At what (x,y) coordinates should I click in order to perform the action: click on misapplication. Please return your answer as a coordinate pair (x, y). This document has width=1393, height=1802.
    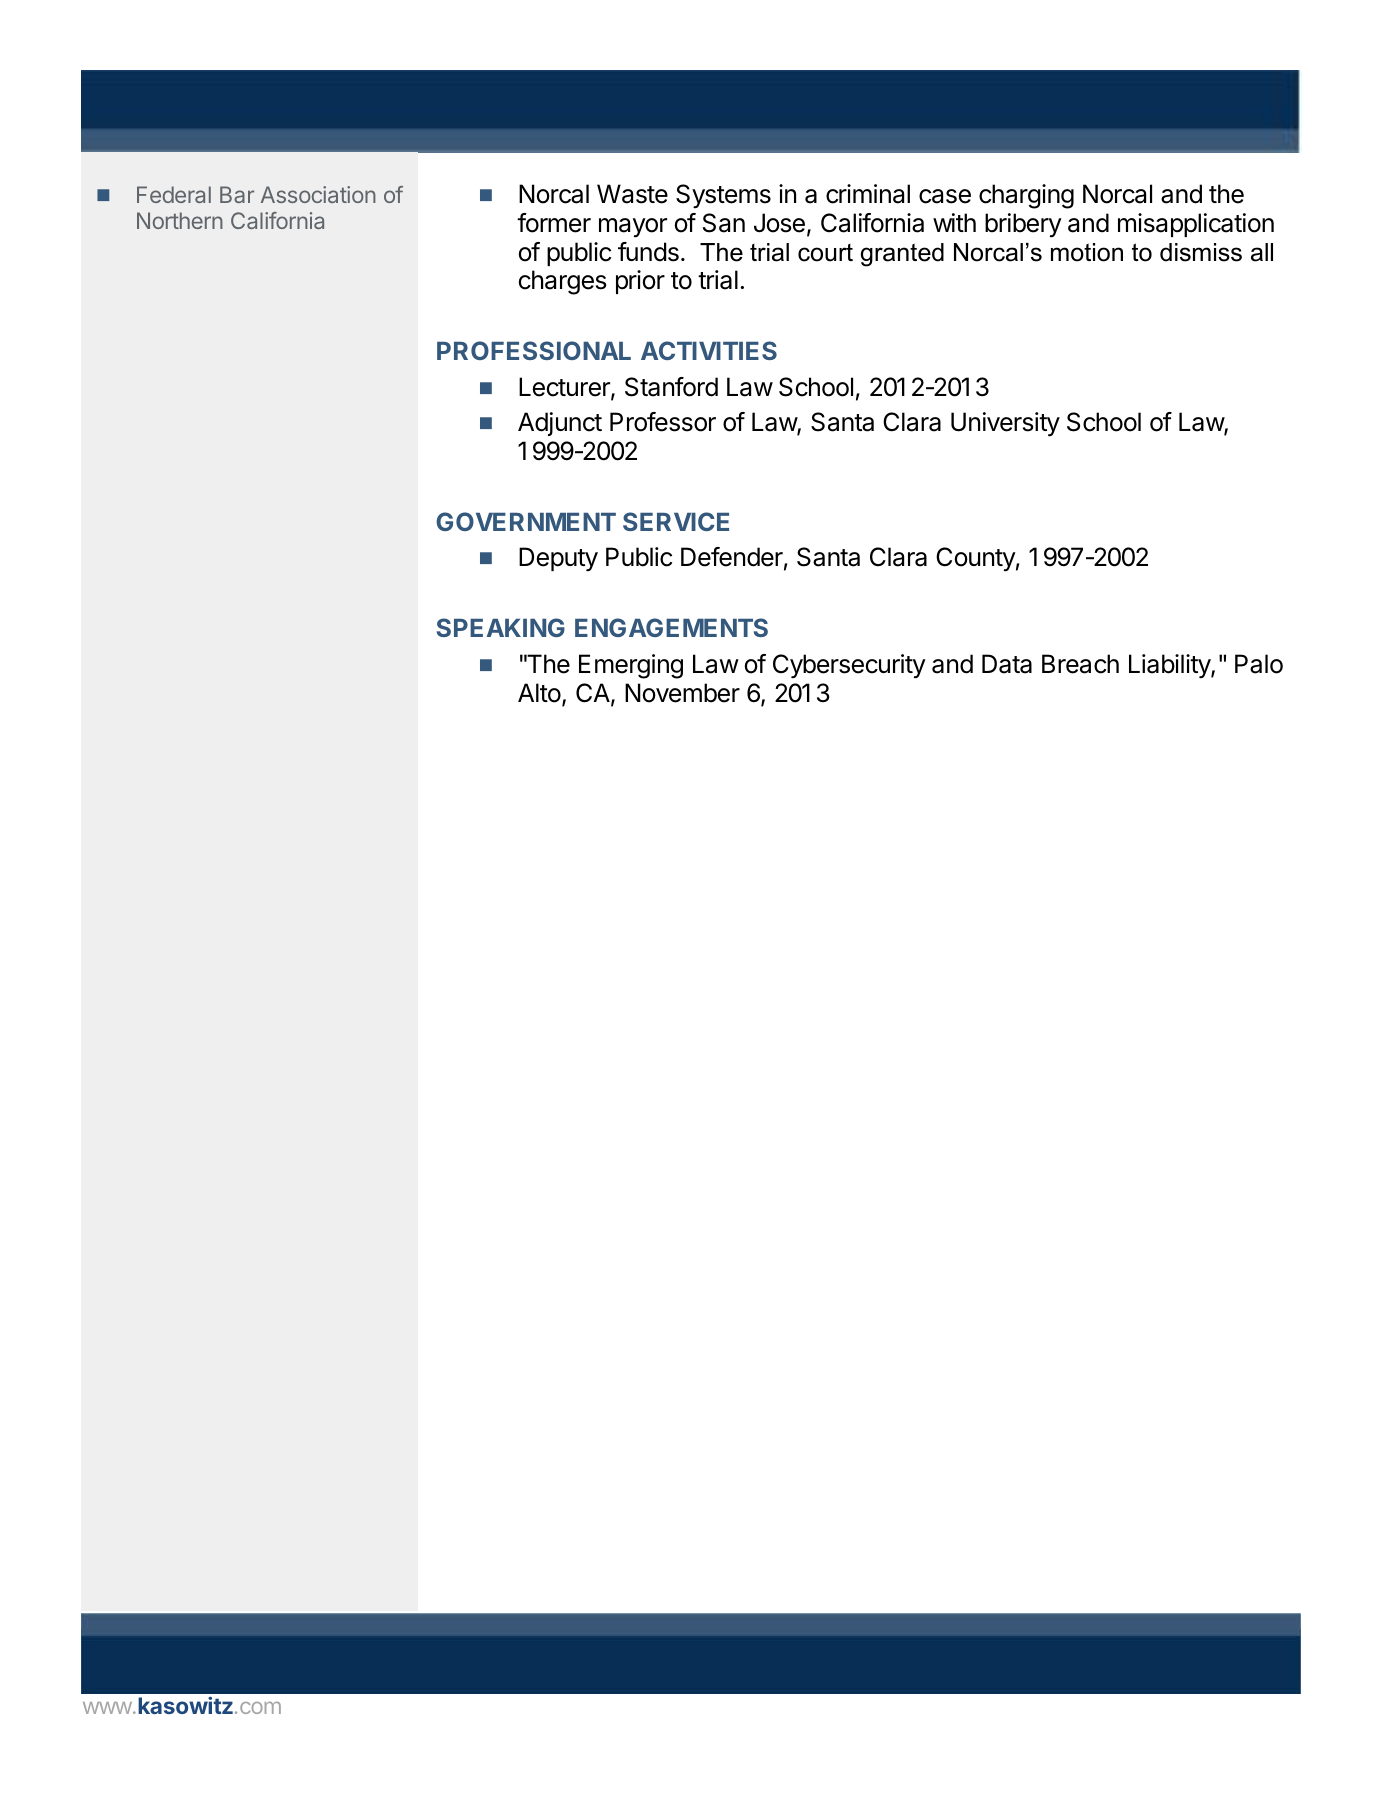
    Looking at the image, I should click on (1196, 225).
